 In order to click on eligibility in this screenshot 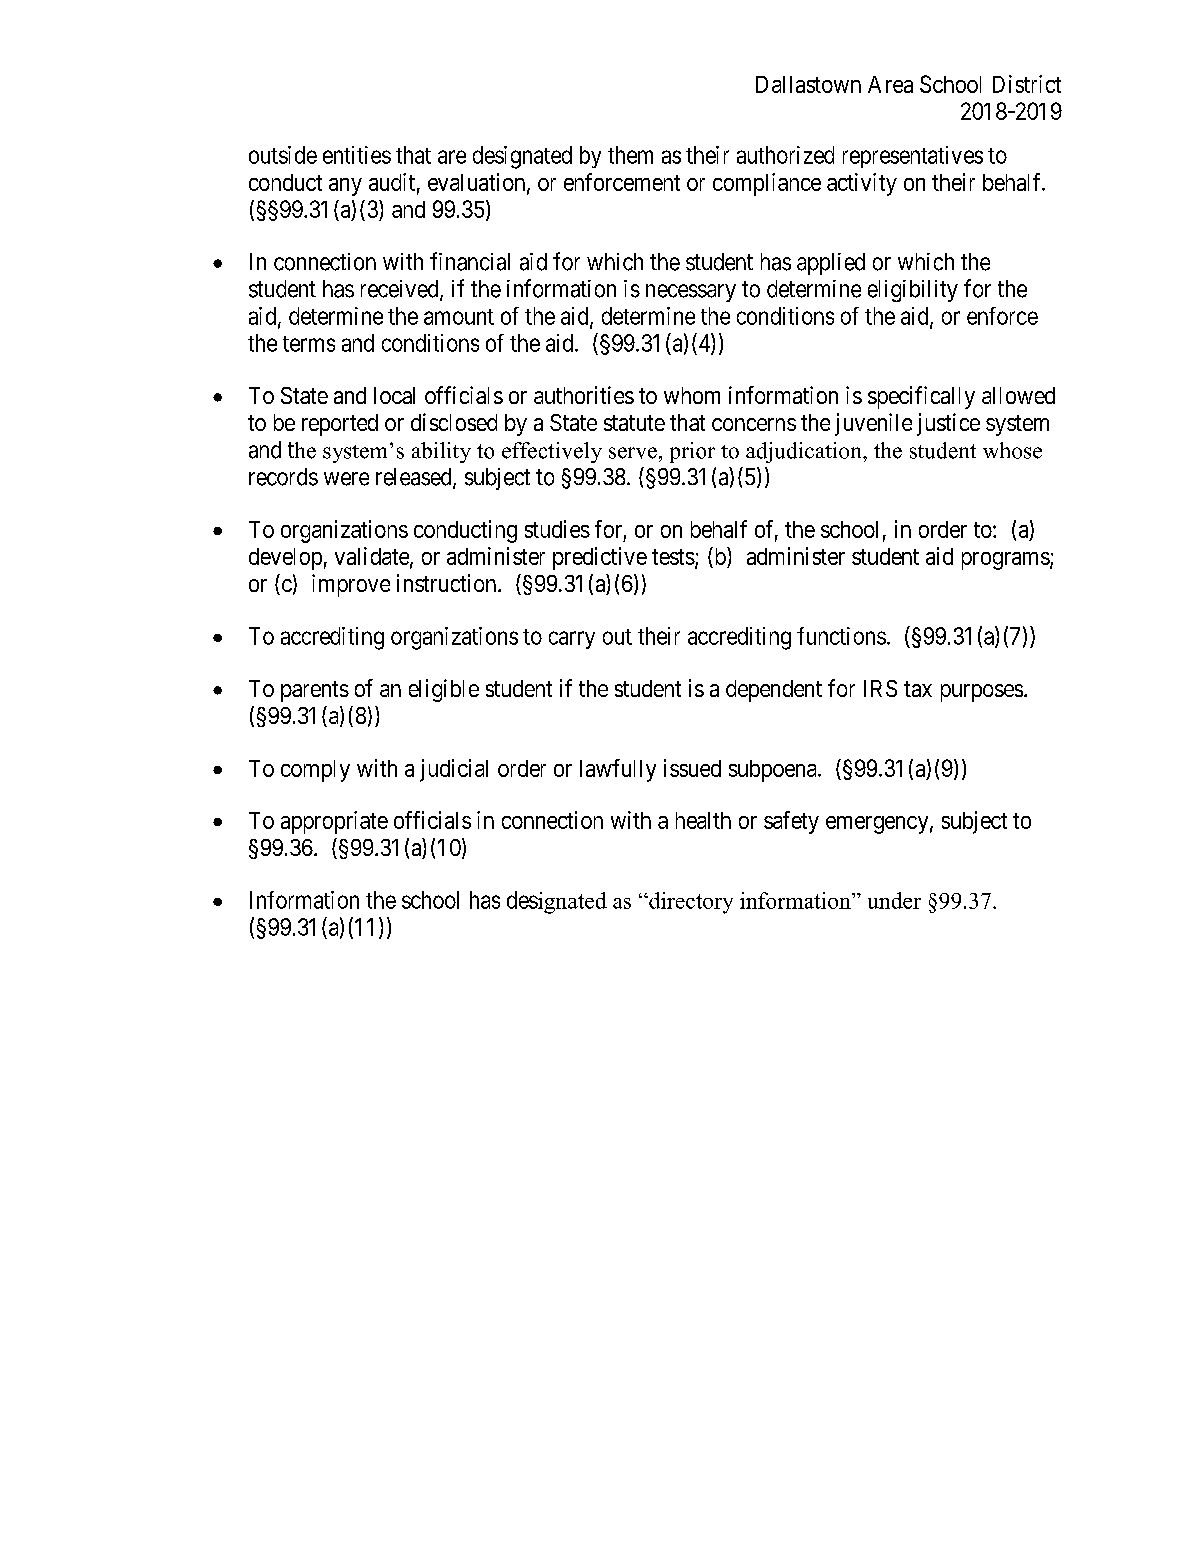, I will do `click(913, 291)`.
